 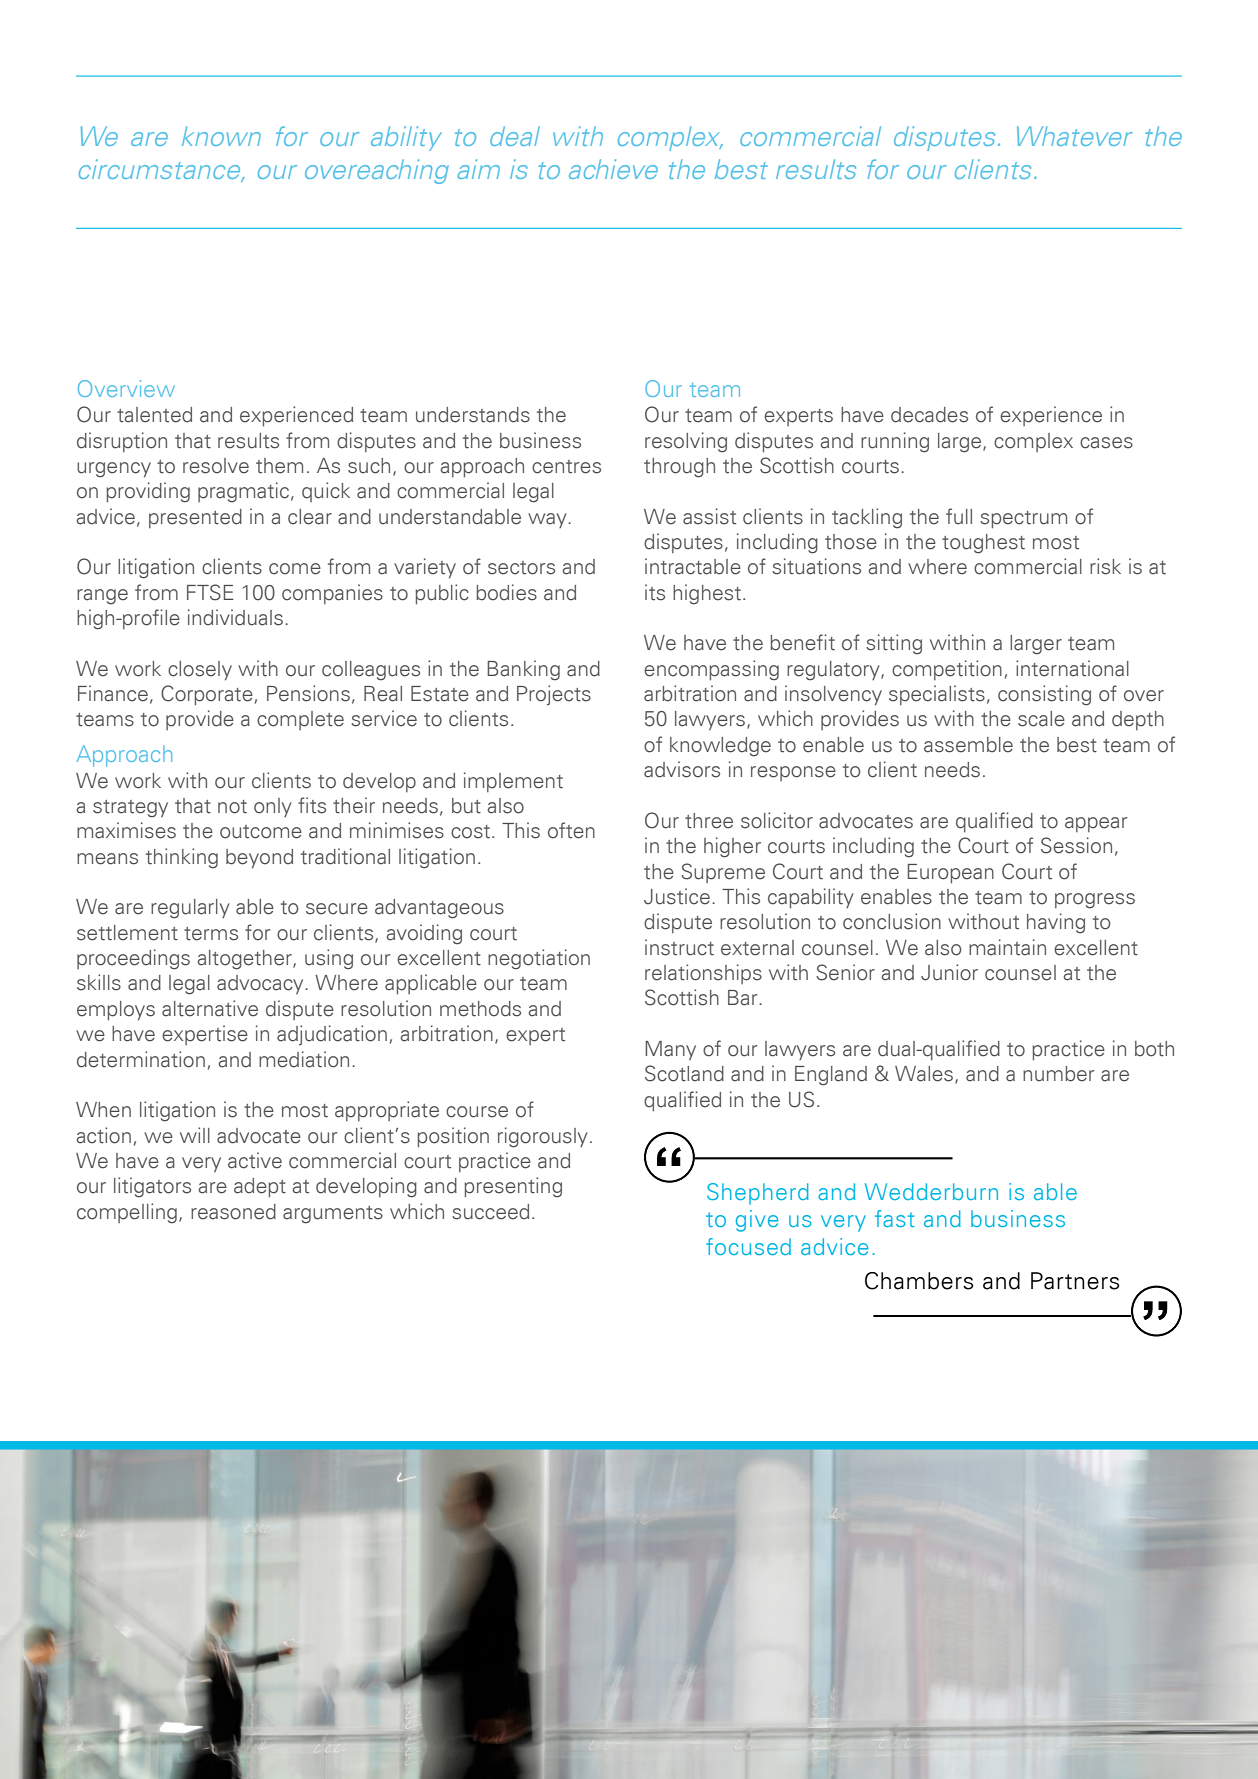 What do you see at coordinates (679, 947) in the screenshot?
I see `instruct` at bounding box center [679, 947].
